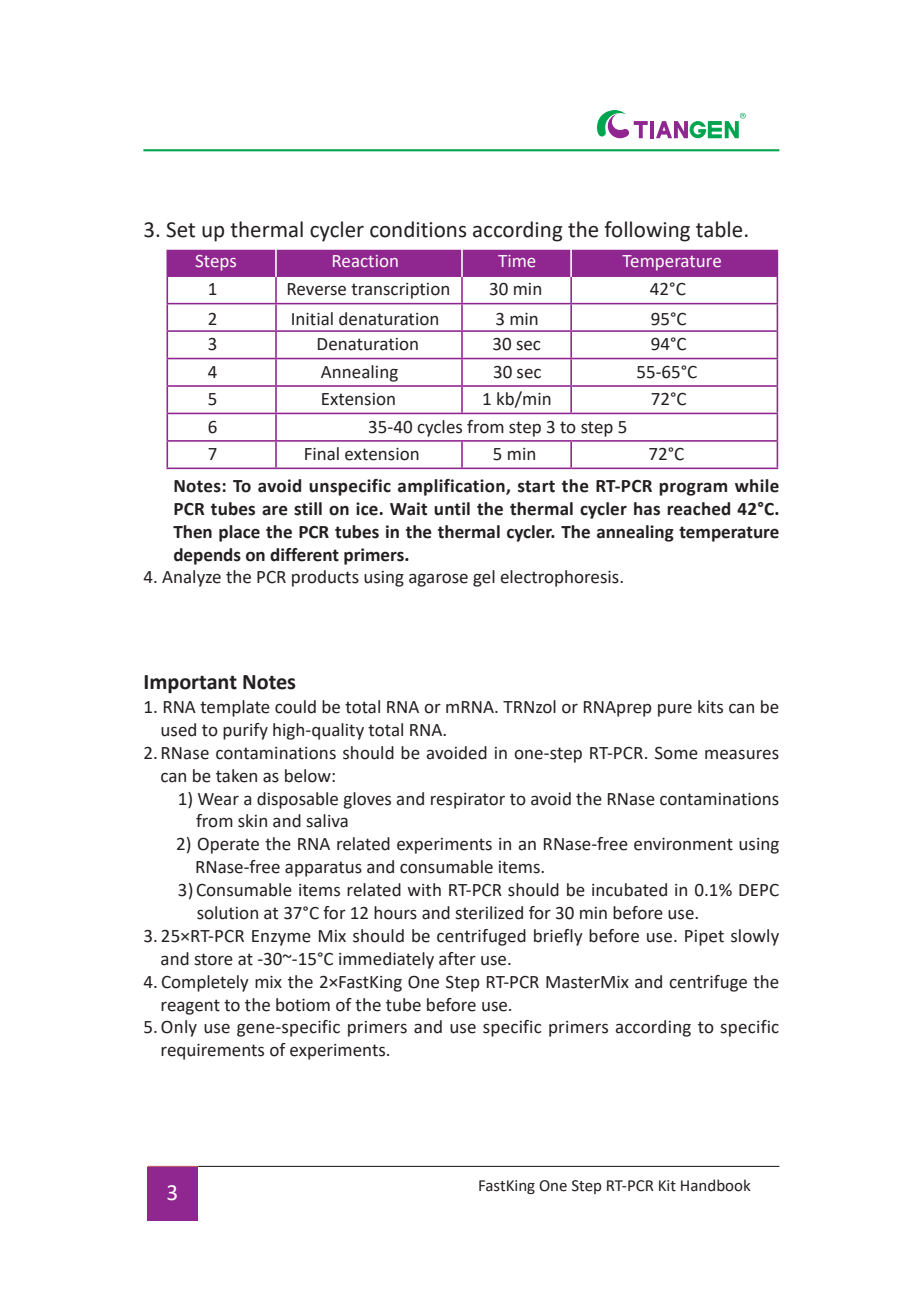 The height and width of the screenshot is (1297, 924). Describe the element at coordinates (710, 707) in the screenshot. I see `kits` at that location.
